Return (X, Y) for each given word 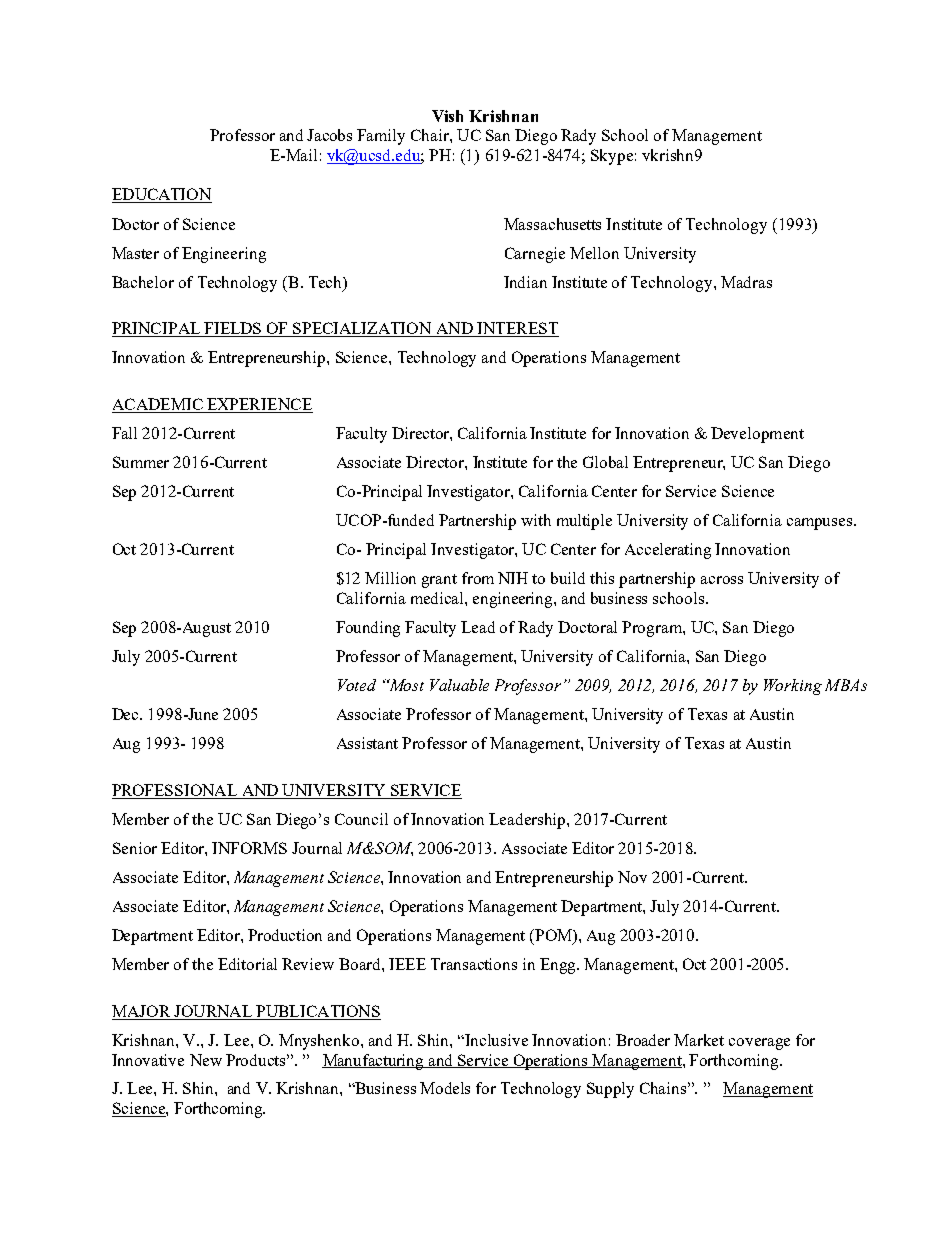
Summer (141, 462)
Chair (431, 135)
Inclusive (496, 1040)
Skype (612, 157)
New (206, 1060)
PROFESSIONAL (175, 791)
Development (757, 435)
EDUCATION (162, 195)
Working (793, 687)
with (536, 520)
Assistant (367, 743)
